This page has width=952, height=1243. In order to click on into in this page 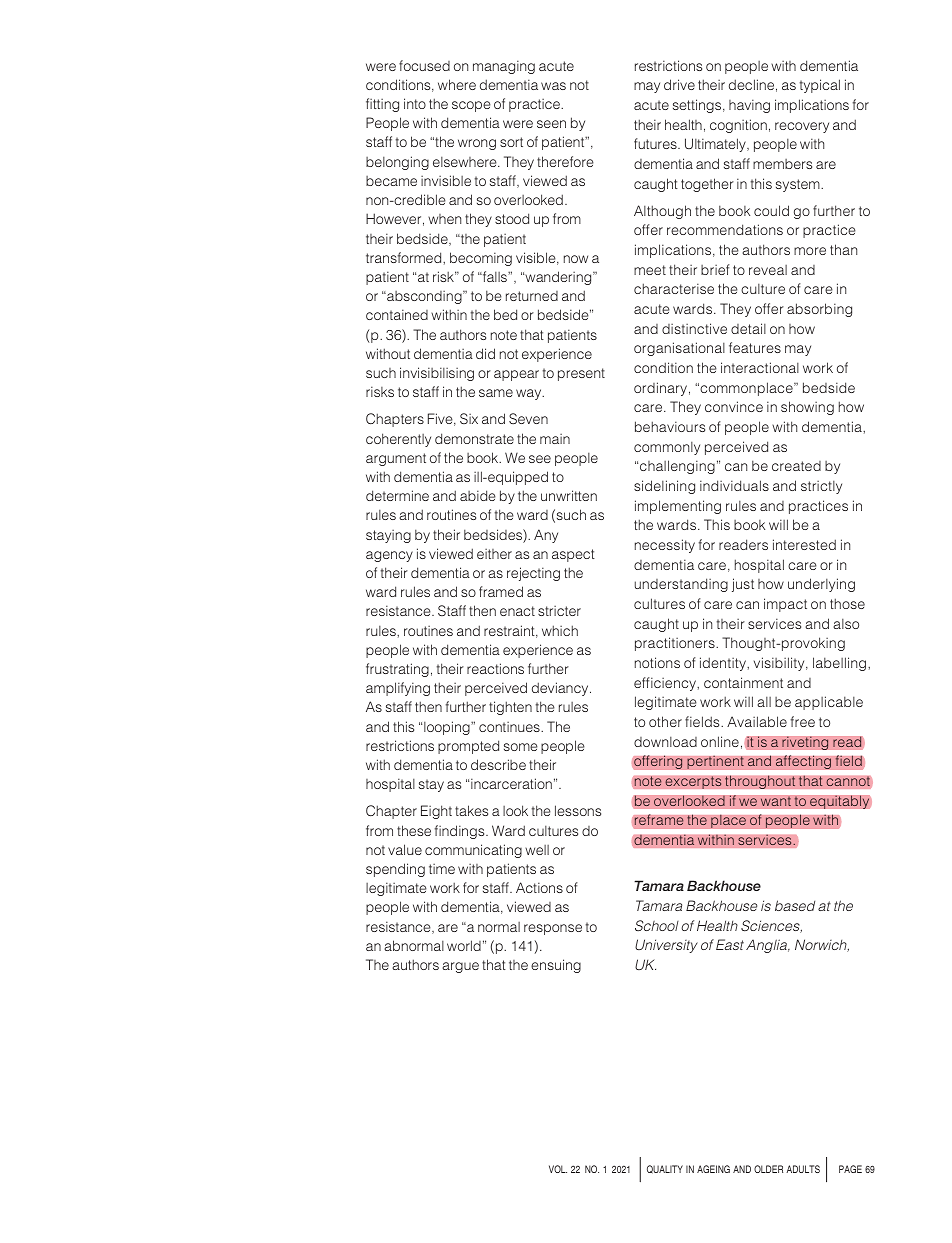, I will do `click(415, 103)`.
